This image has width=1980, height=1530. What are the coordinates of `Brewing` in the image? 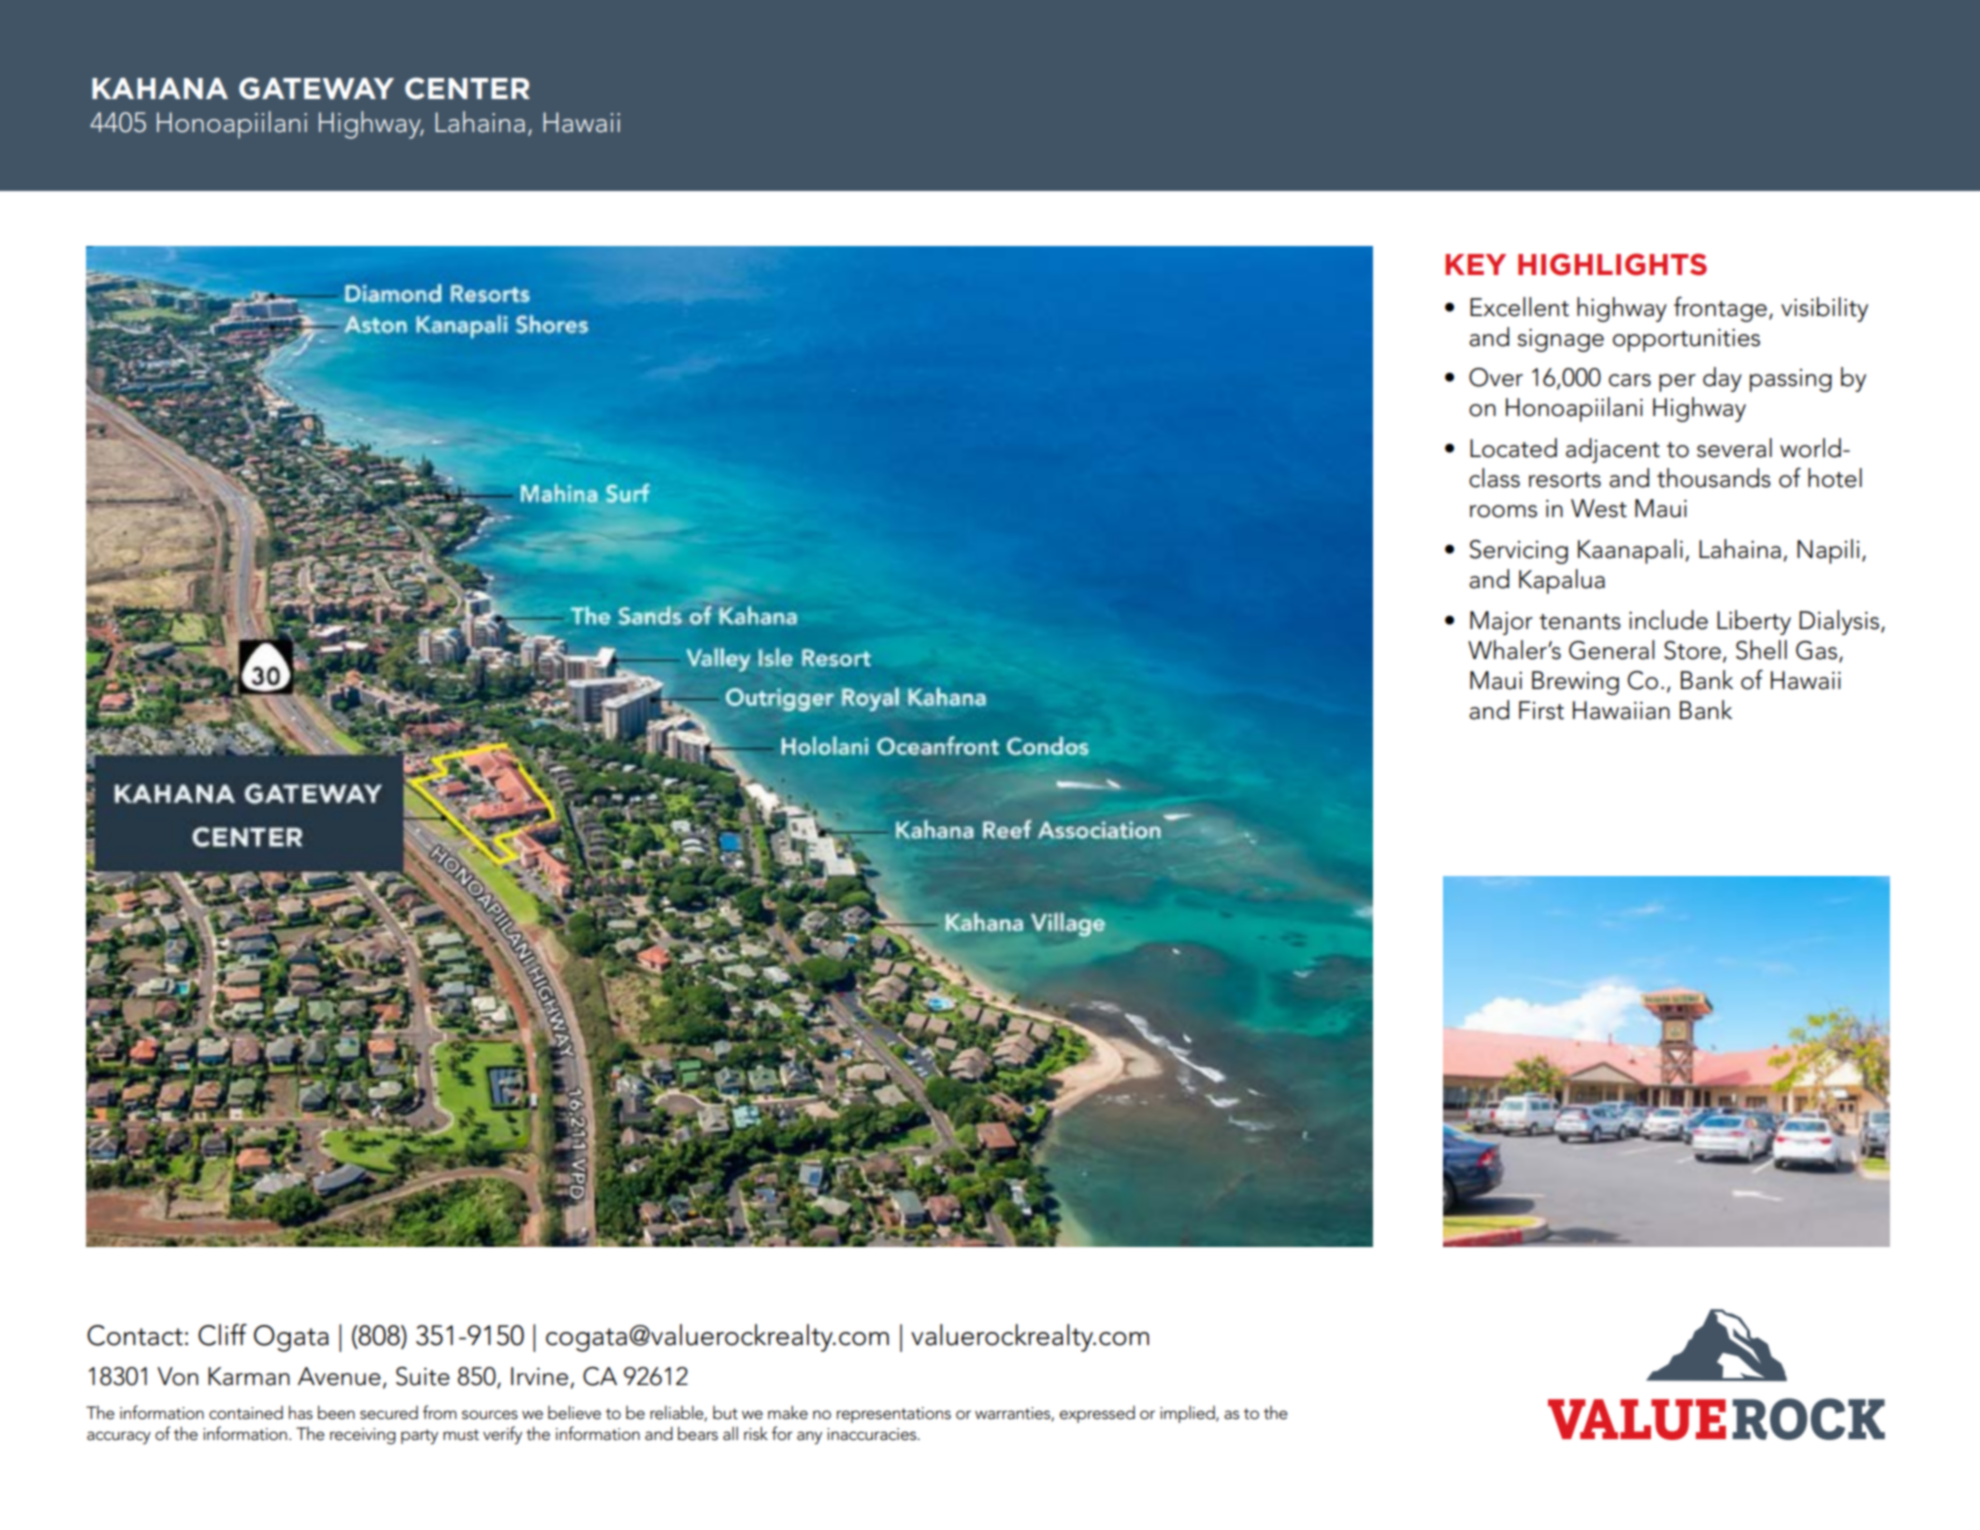 It's located at (1575, 683).
